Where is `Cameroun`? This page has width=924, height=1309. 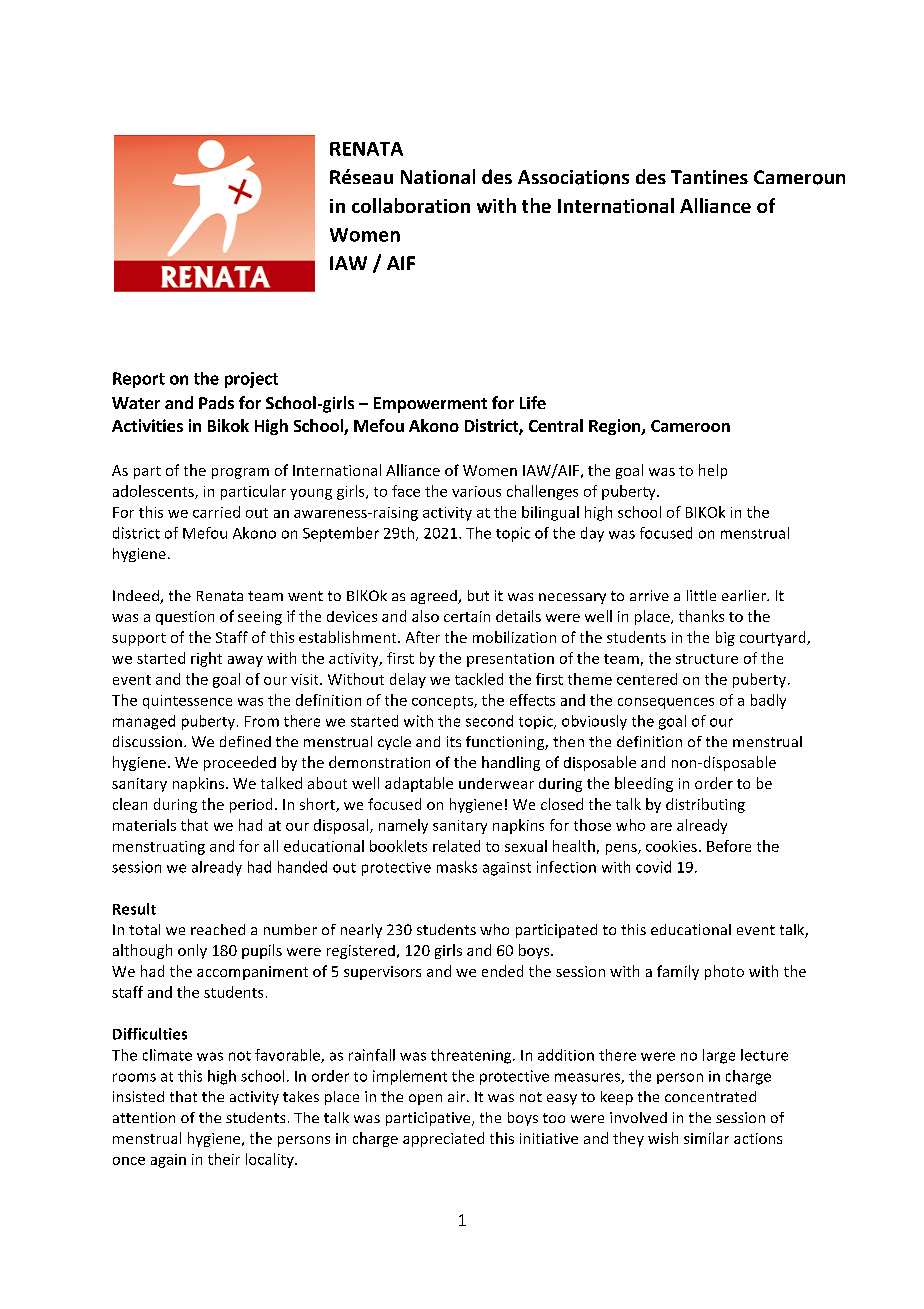 Cameroun is located at coordinates (799, 177).
